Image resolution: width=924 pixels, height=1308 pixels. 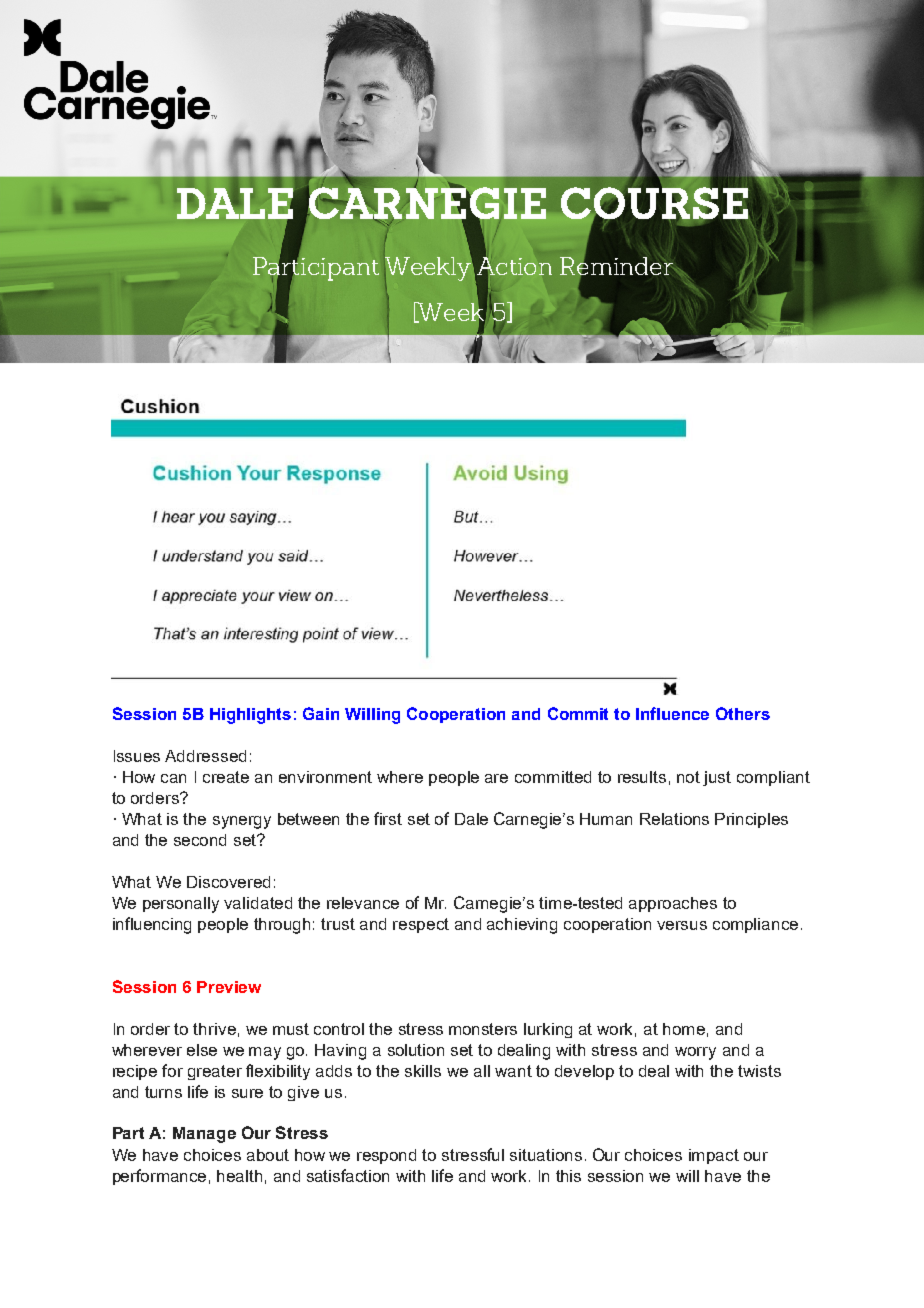 I want to click on Relations, so click(x=674, y=819).
